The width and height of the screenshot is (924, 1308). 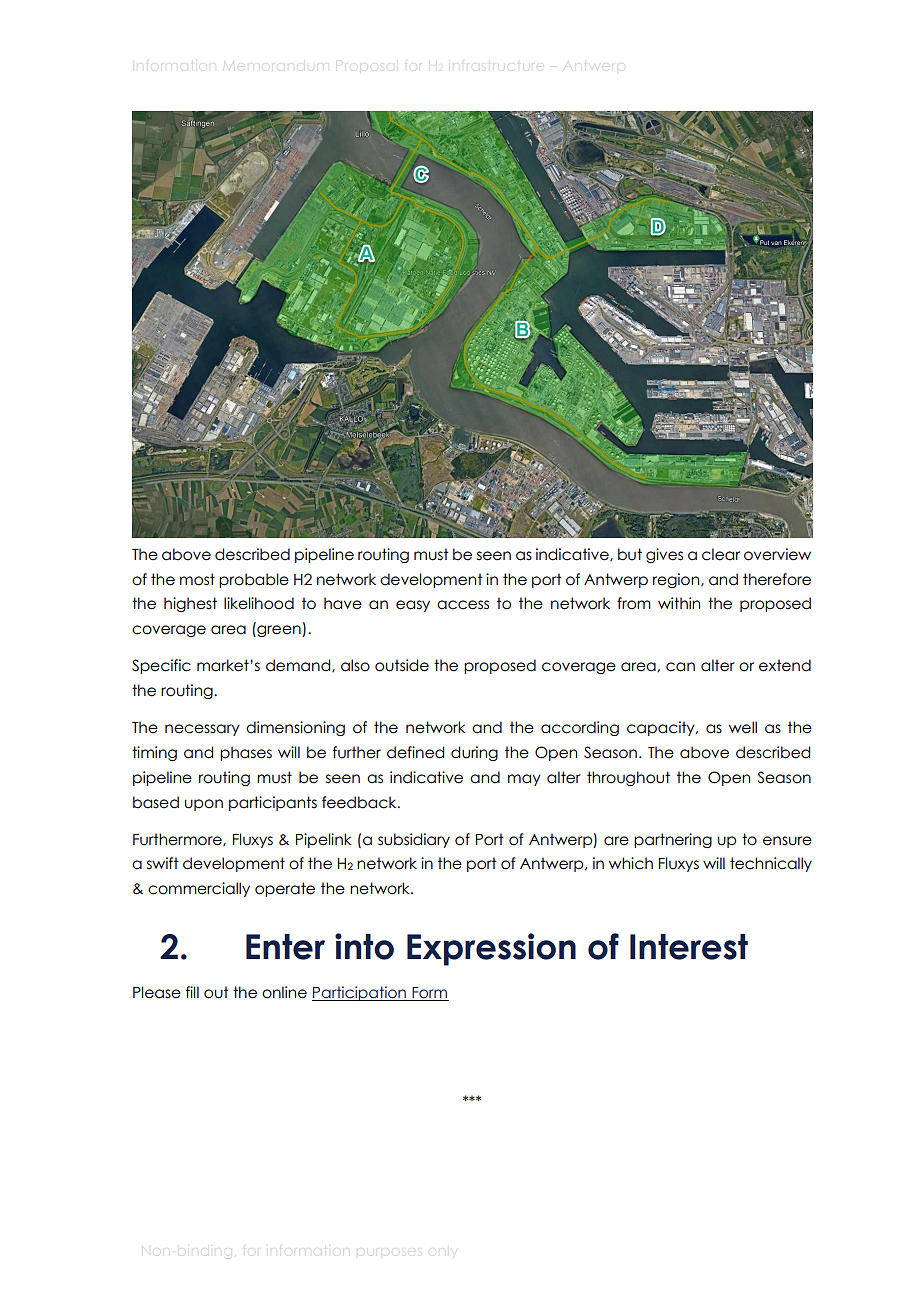 I want to click on probable, so click(x=254, y=580).
